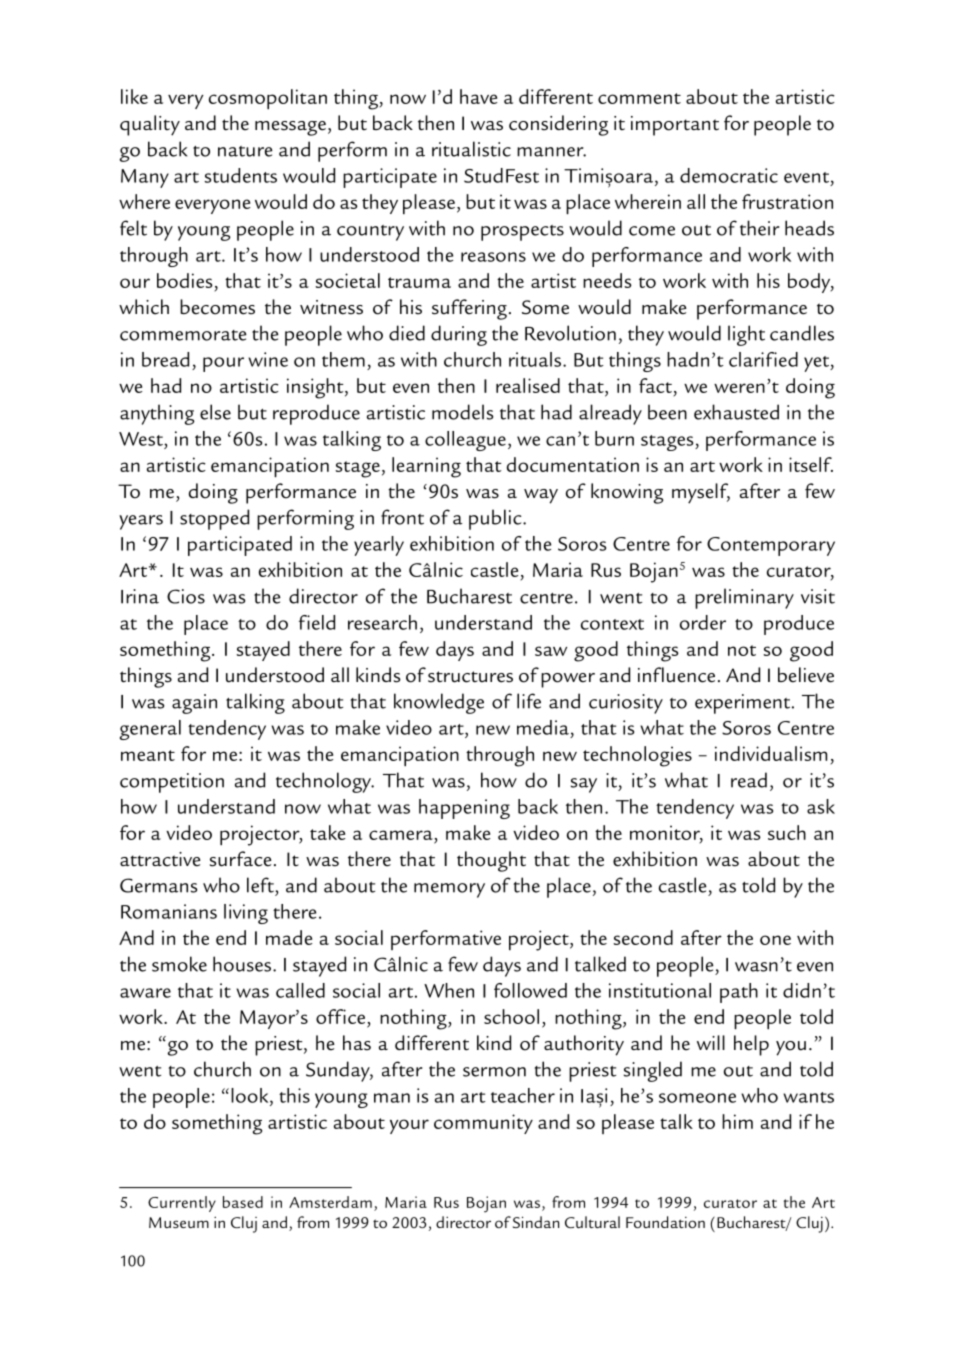 The width and height of the screenshot is (954, 1371). I want to click on surface, so click(241, 859).
